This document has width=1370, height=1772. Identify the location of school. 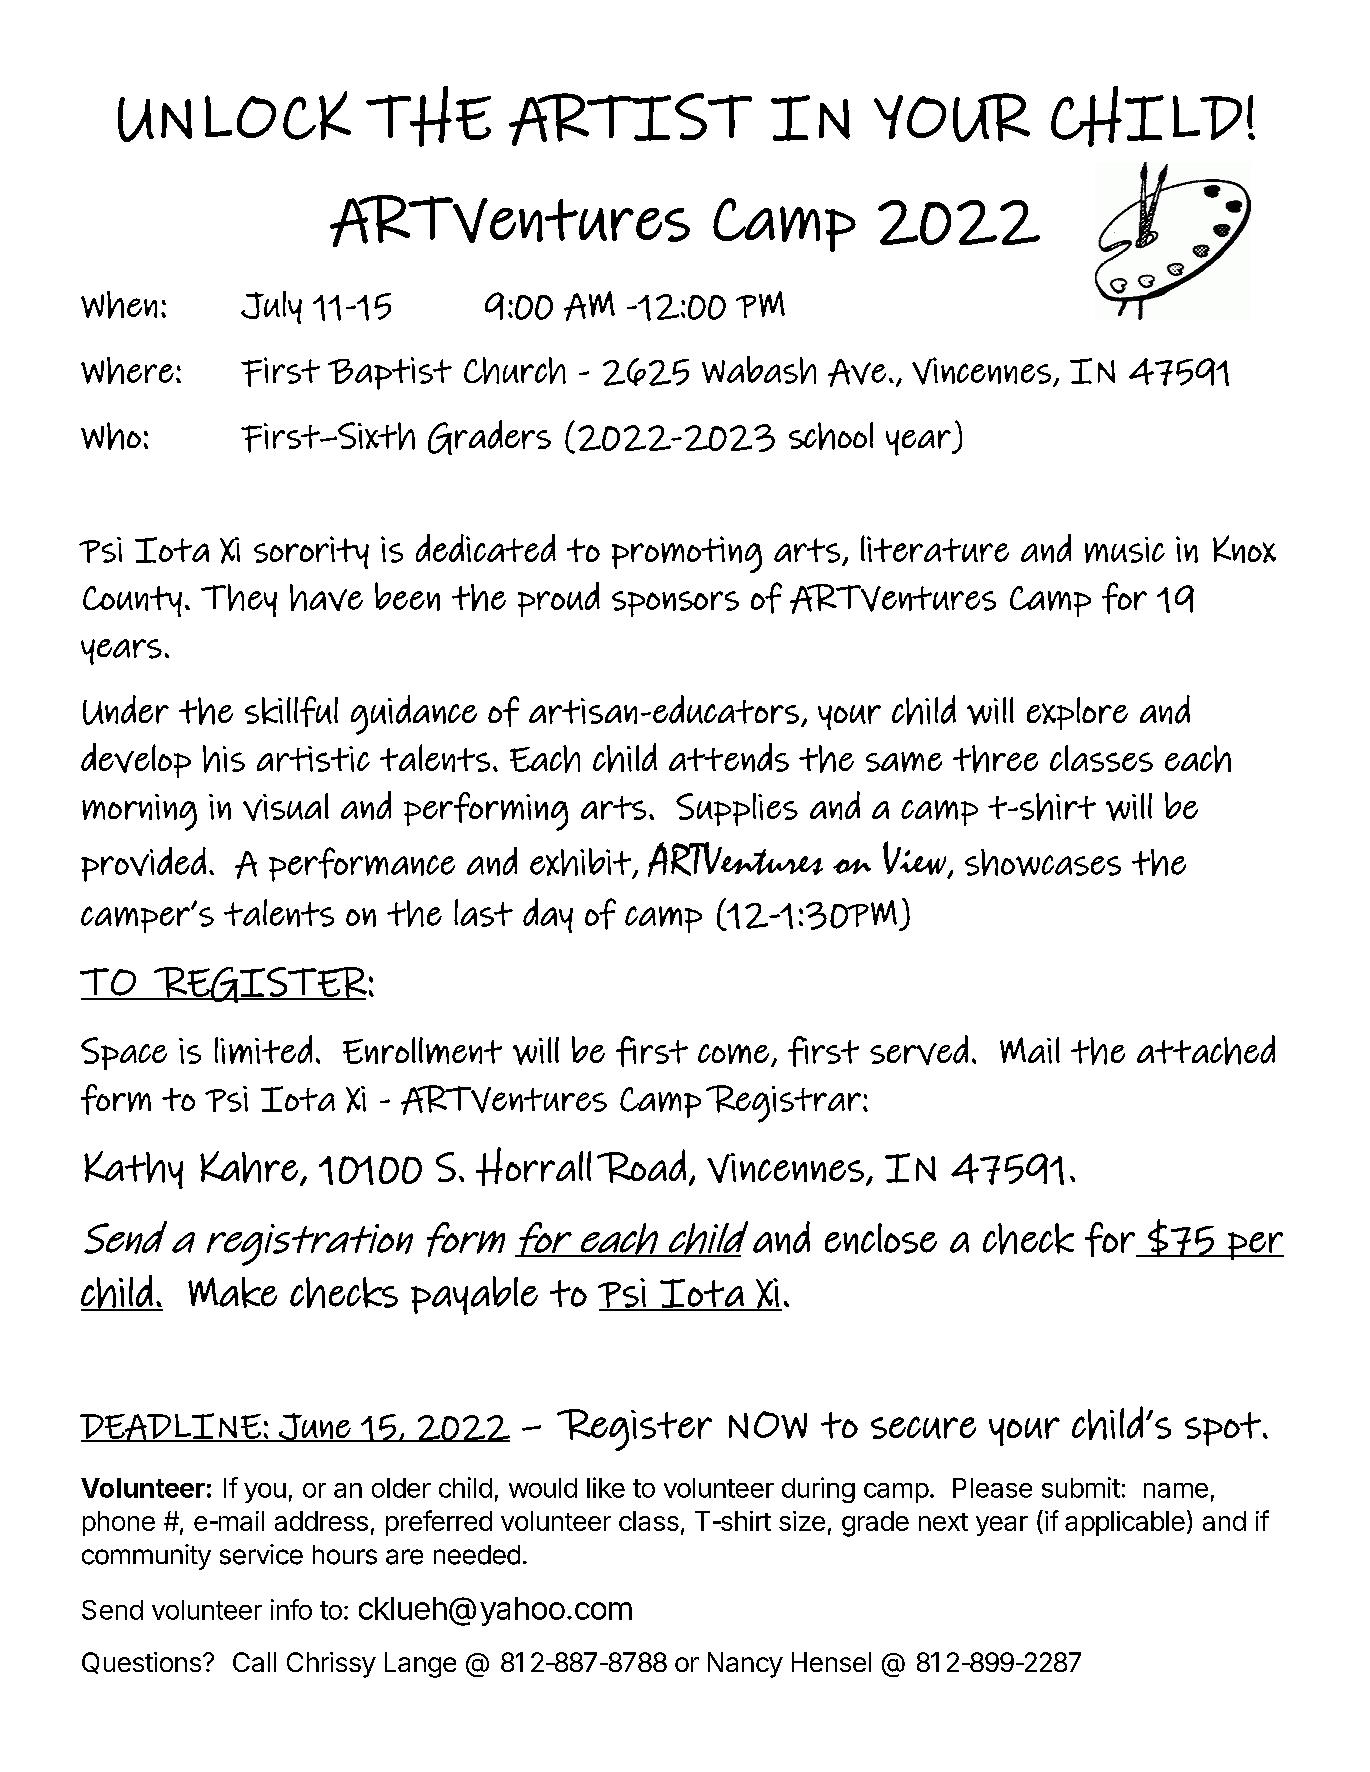
(831, 436).
